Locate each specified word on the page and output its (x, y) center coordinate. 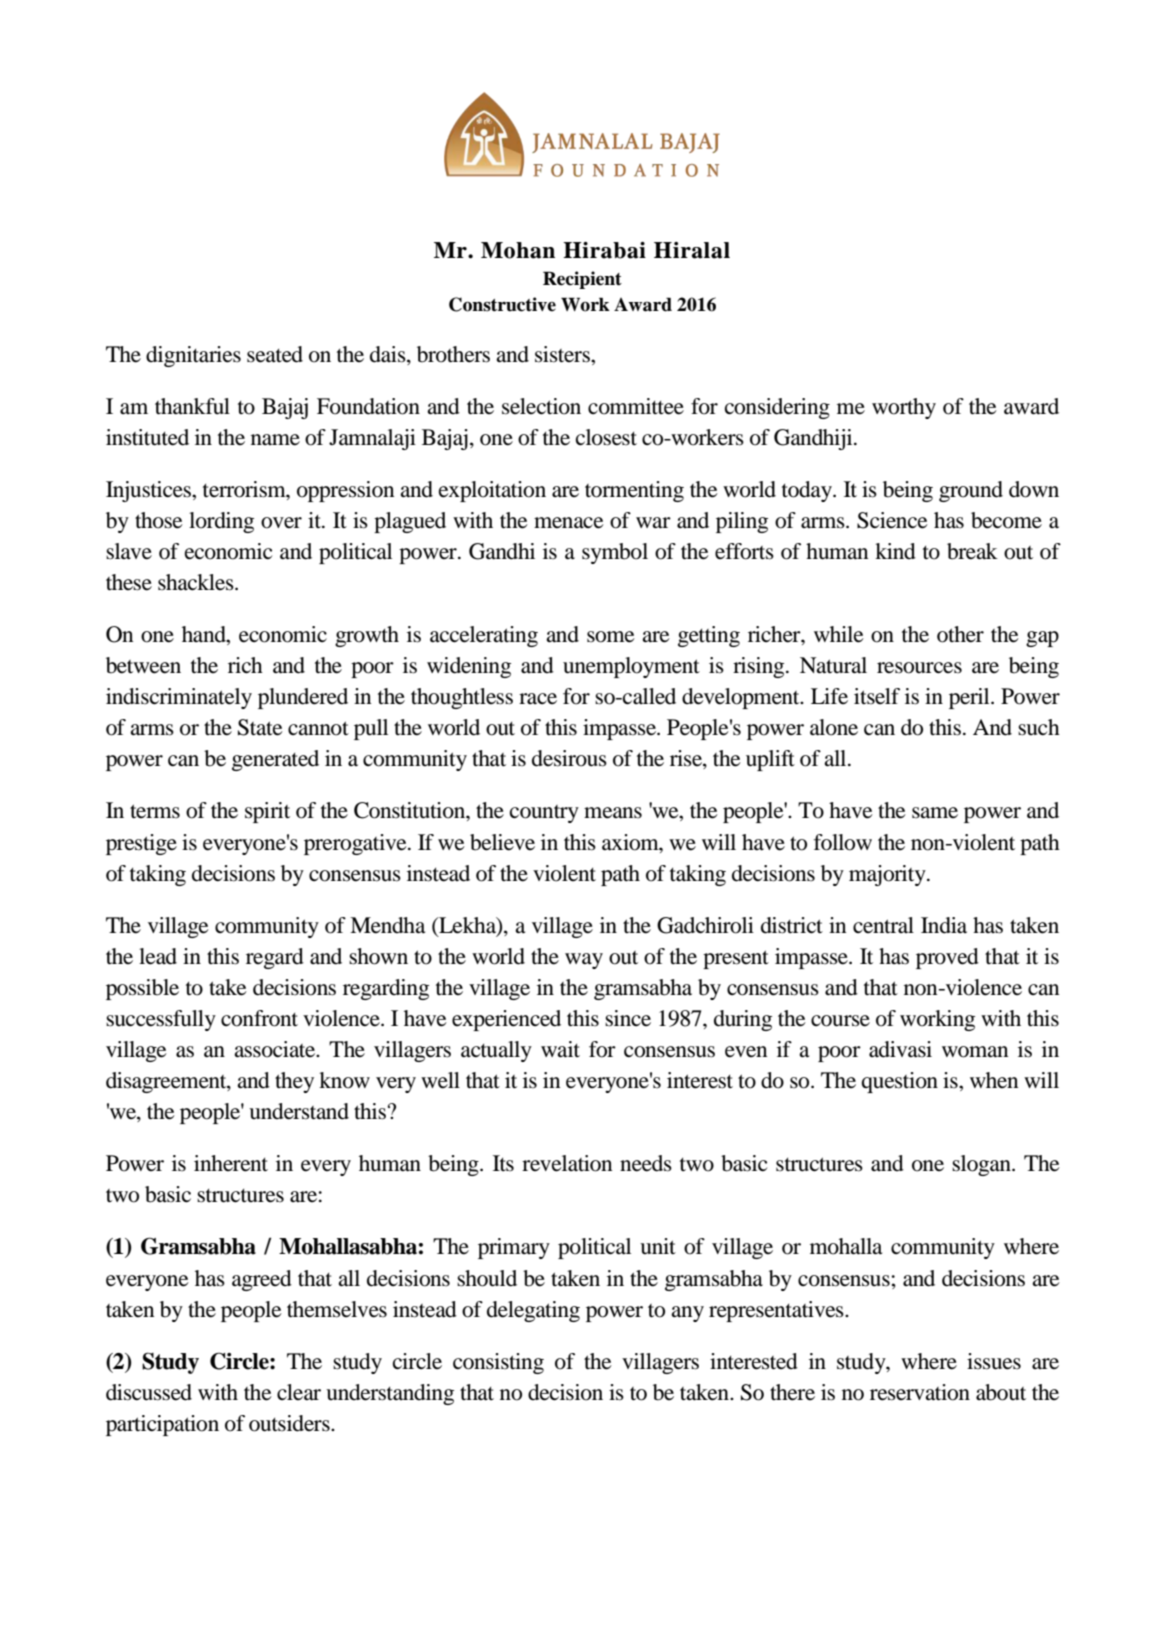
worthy (904, 408)
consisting (498, 1363)
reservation (920, 1392)
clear (299, 1392)
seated (275, 354)
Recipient (582, 280)
